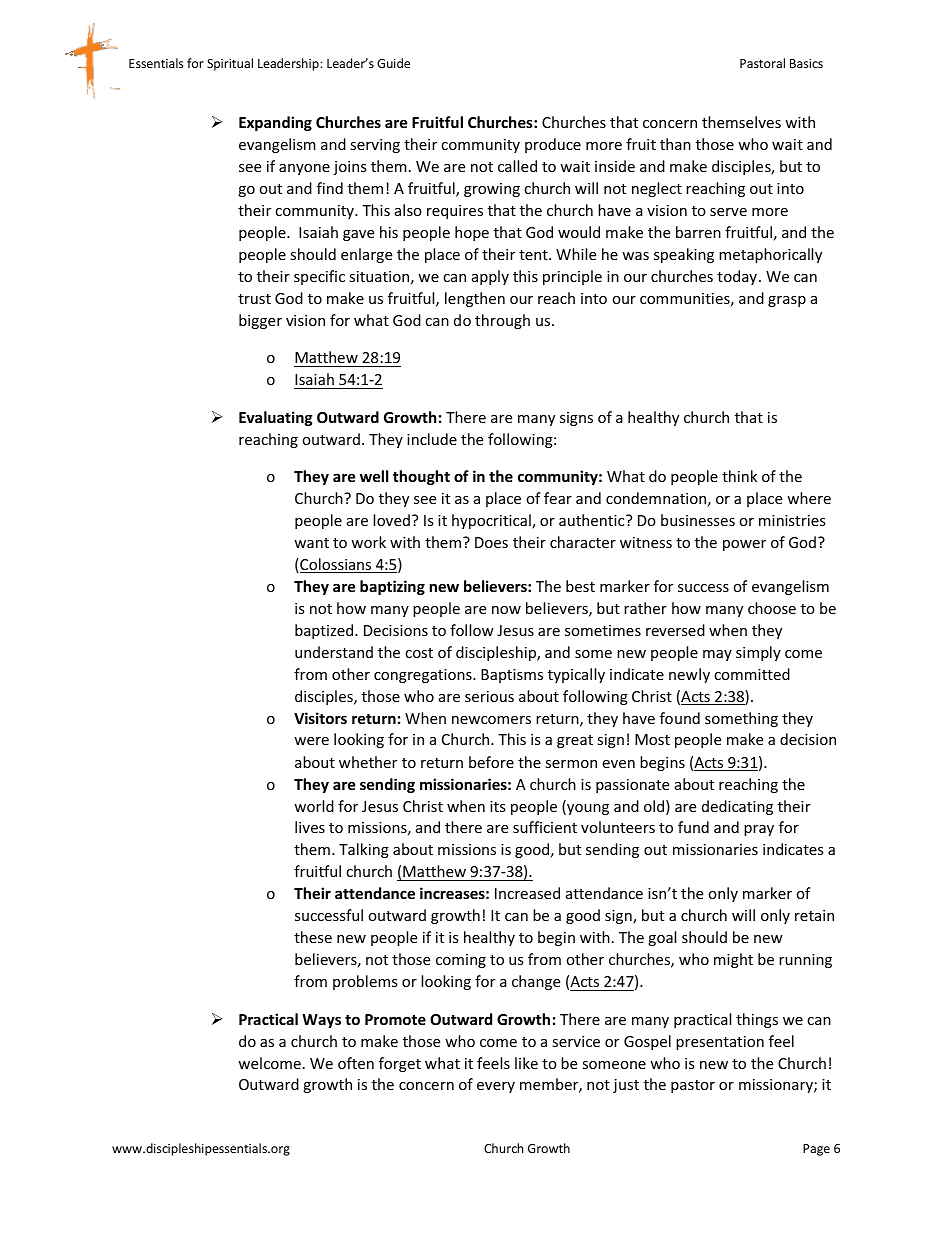 This screenshot has width=952, height=1233. Describe the element at coordinates (806, 63) in the screenshot. I see `Basics` at that location.
